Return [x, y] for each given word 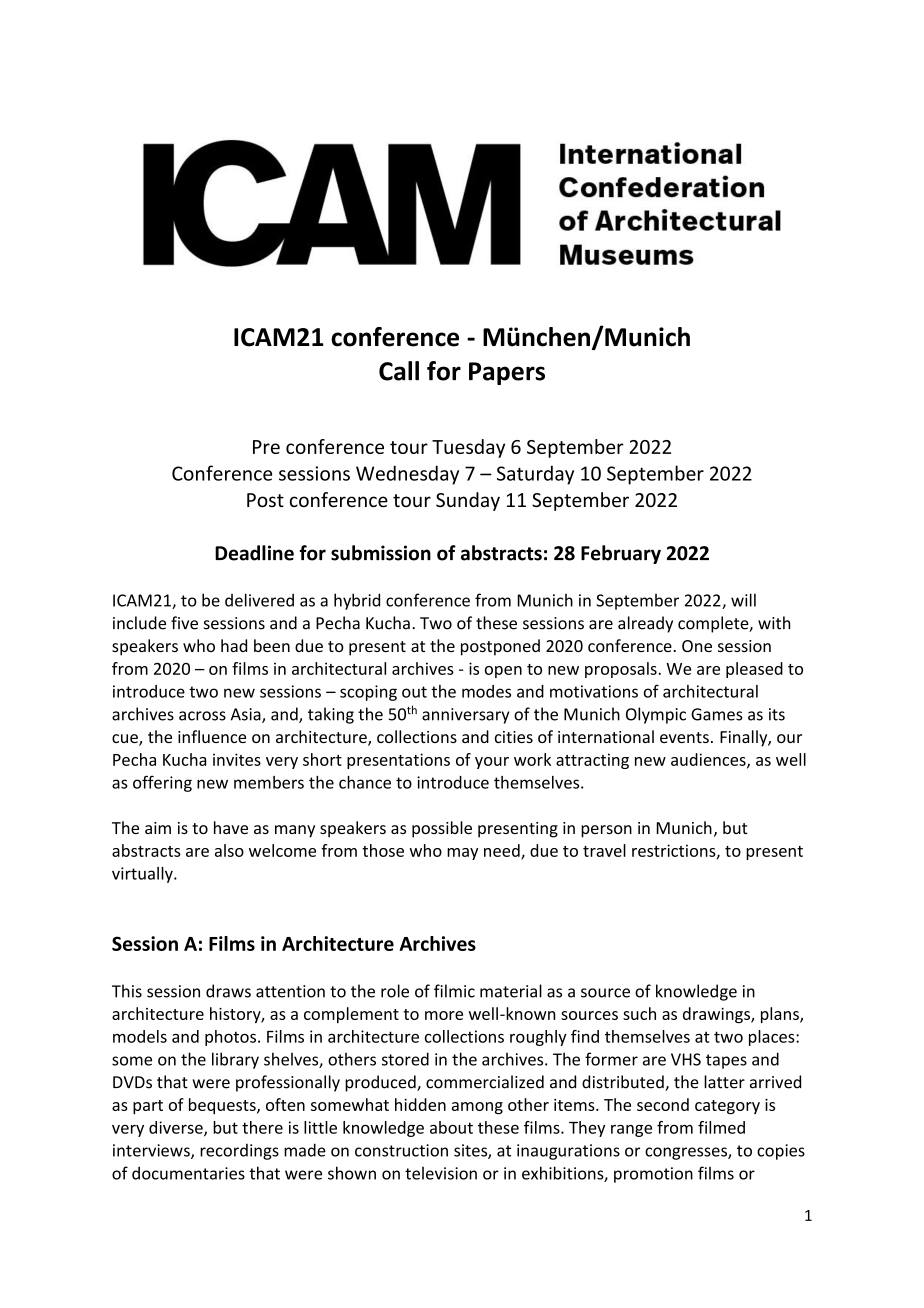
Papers [507, 373]
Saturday [535, 475]
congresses [687, 1153]
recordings [239, 1152]
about [451, 1127]
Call [399, 371]
